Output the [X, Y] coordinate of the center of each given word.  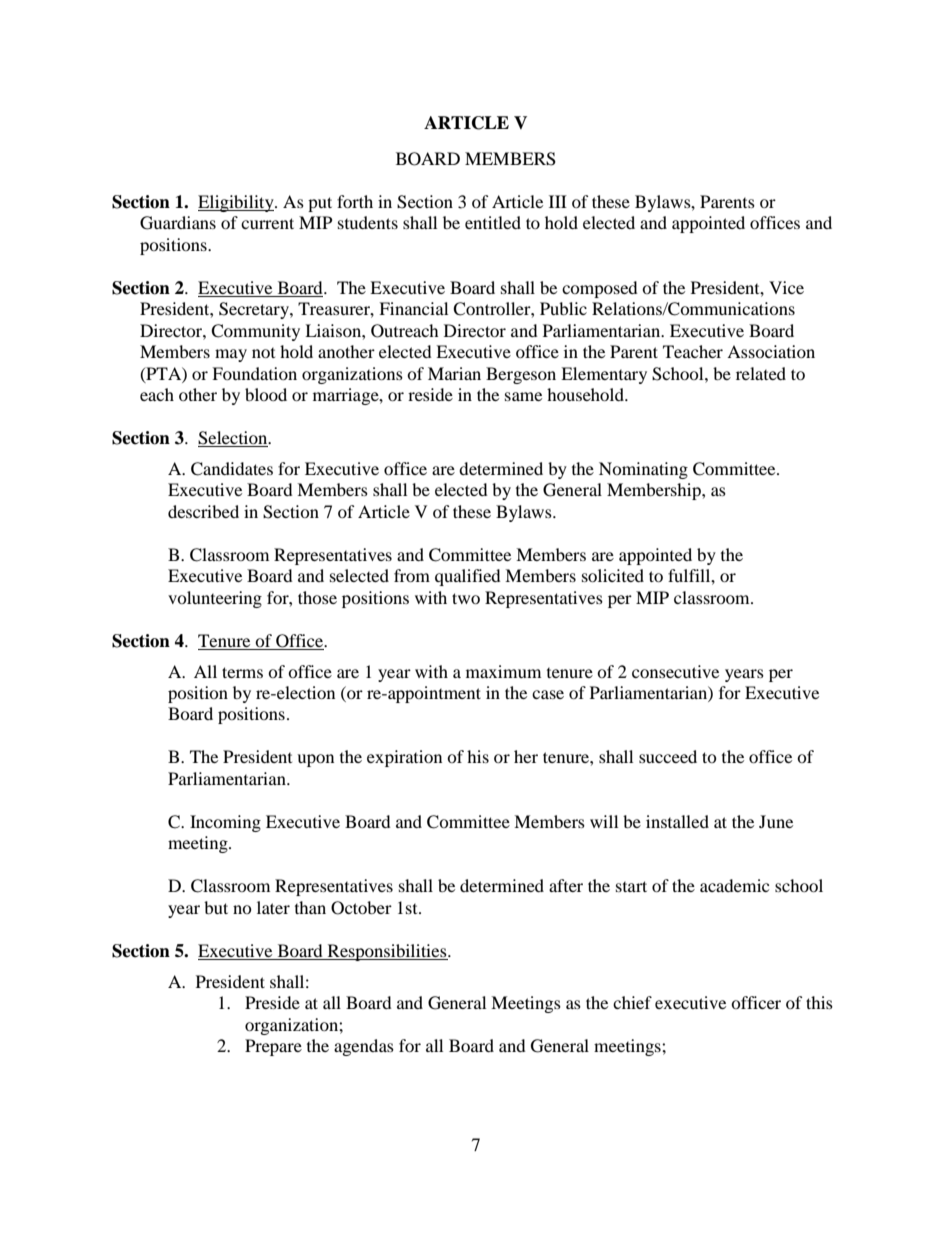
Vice [786, 287]
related [761, 373]
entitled [493, 222]
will [604, 821]
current [267, 223]
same [523, 396]
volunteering [215, 599]
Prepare [273, 1047]
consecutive [675, 671]
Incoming [225, 823]
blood [266, 394]
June [776, 821]
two [466, 598]
